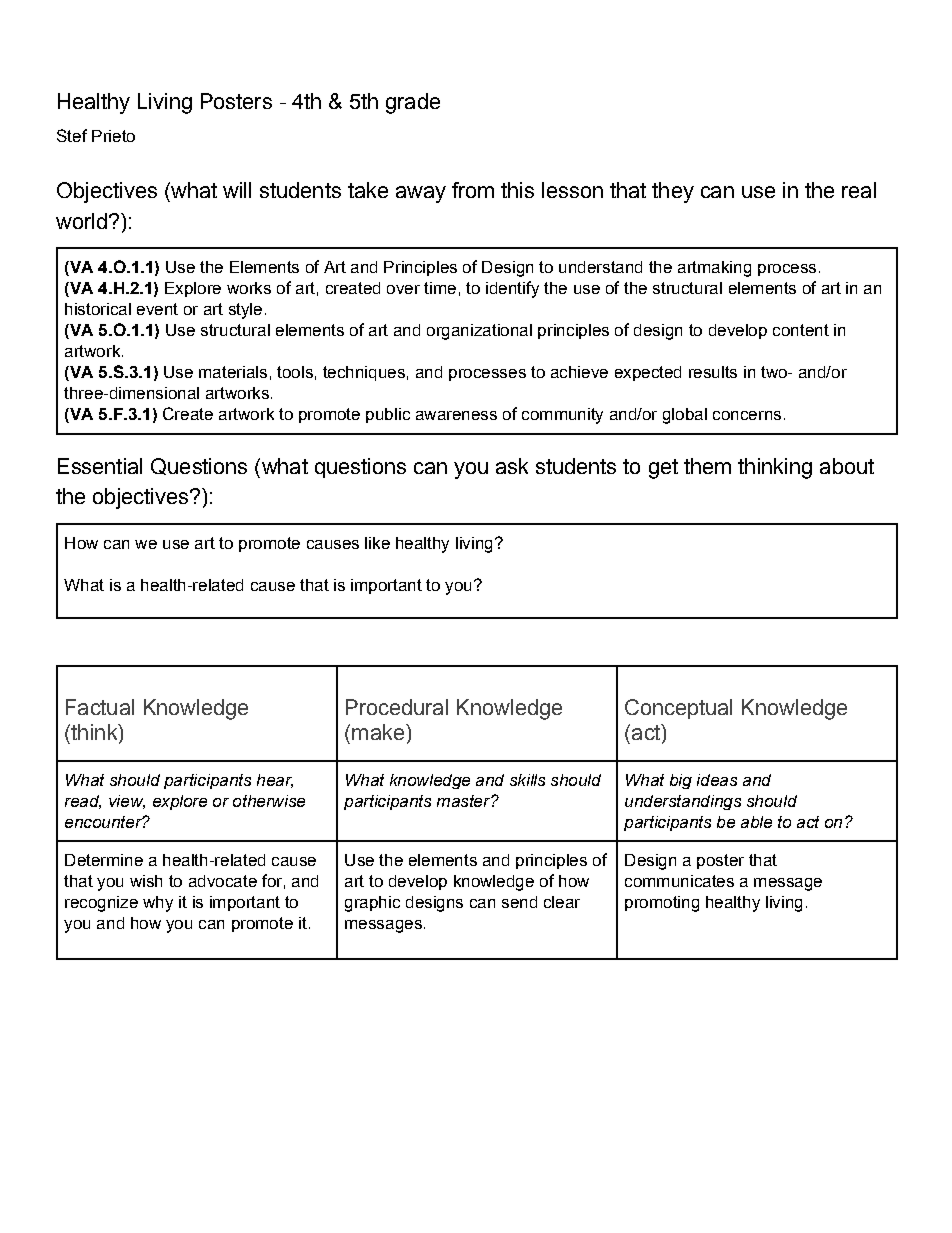  Describe the element at coordinates (146, 881) in the screenshot. I see `wish` at that location.
